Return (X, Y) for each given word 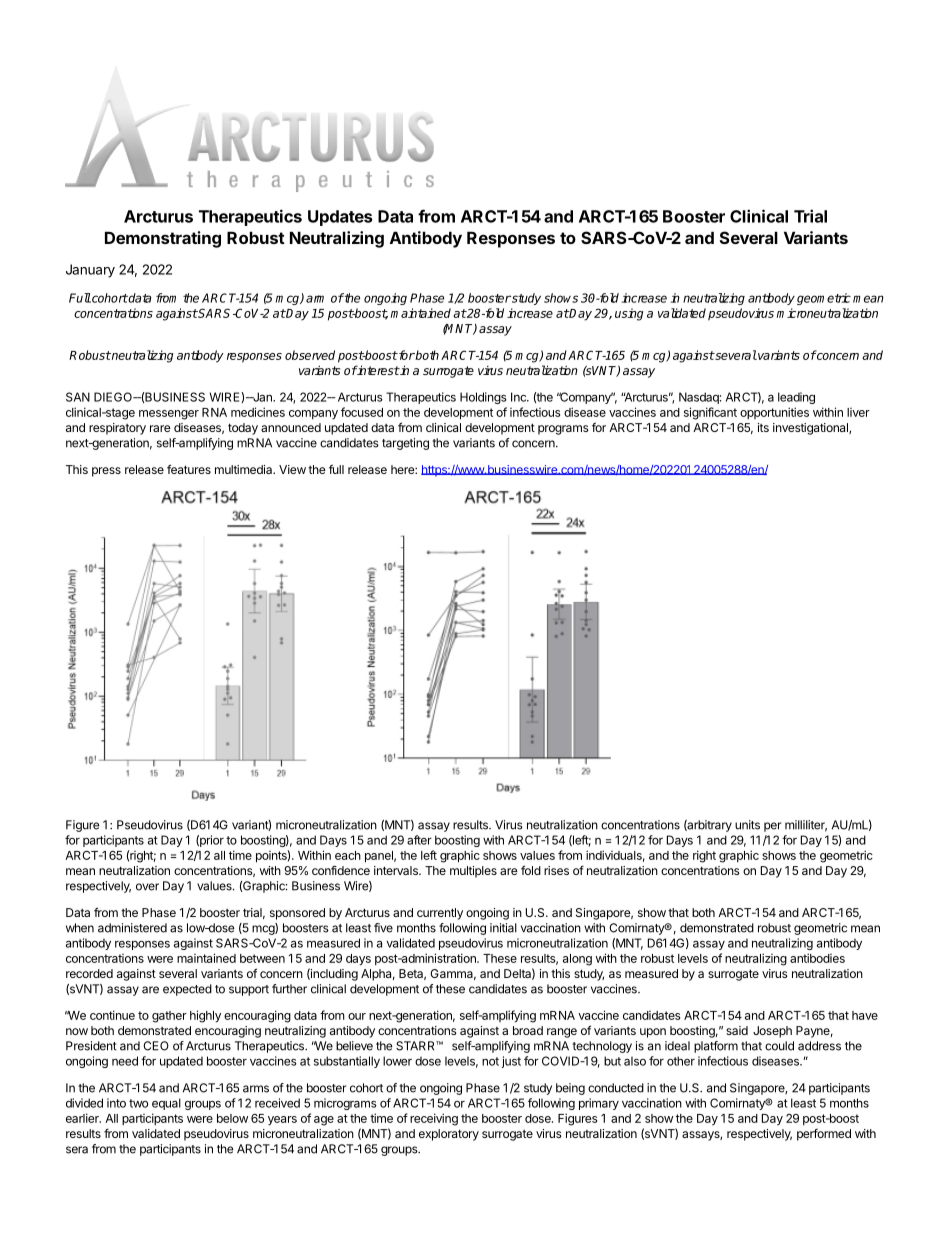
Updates (340, 218)
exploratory (449, 1135)
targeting (405, 444)
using (629, 314)
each (348, 855)
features (189, 469)
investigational (811, 429)
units (747, 825)
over (147, 887)
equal (166, 1104)
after (419, 840)
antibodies (817, 958)
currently (440, 914)
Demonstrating (163, 239)
